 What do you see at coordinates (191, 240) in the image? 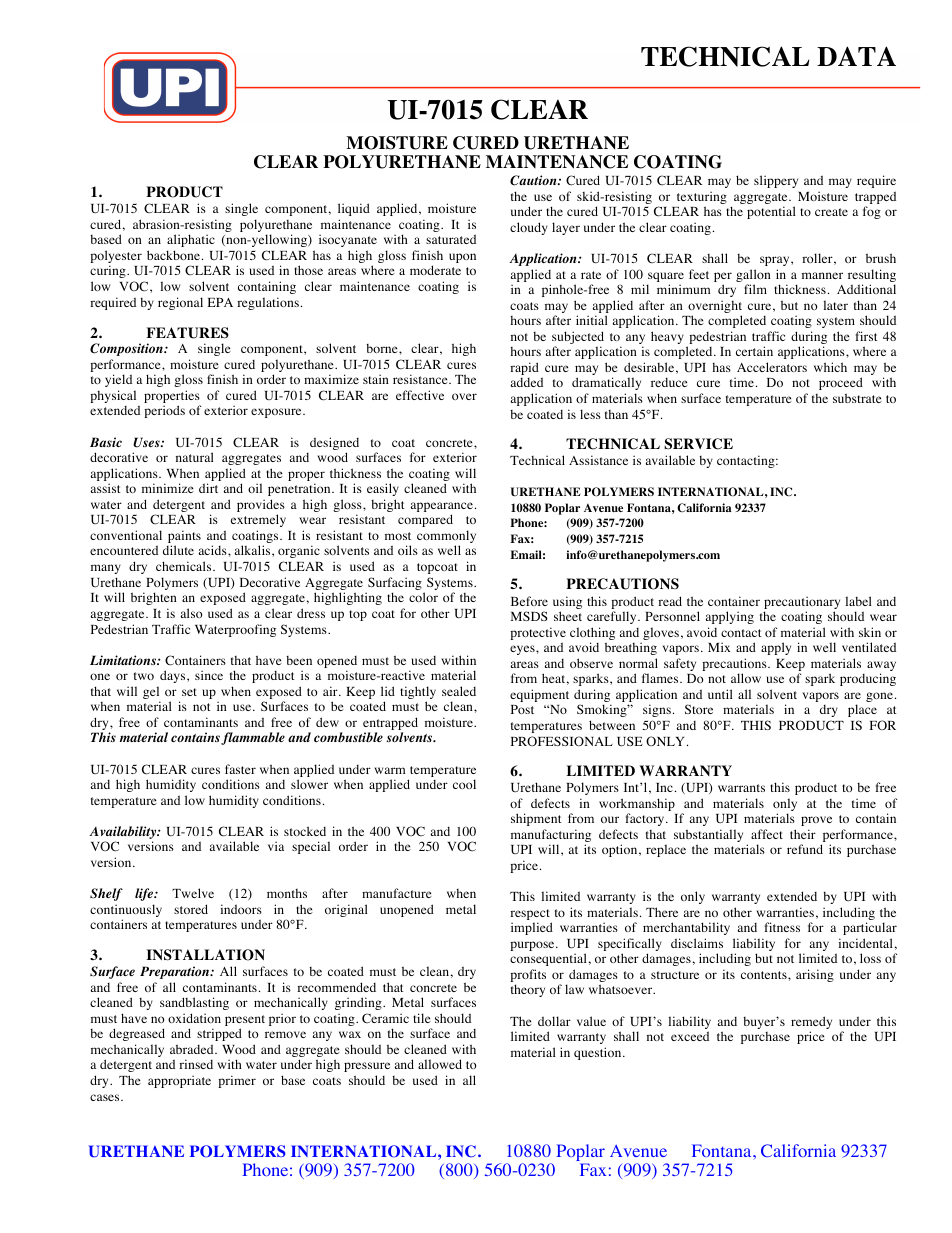
I see `aliphatic` at bounding box center [191, 240].
